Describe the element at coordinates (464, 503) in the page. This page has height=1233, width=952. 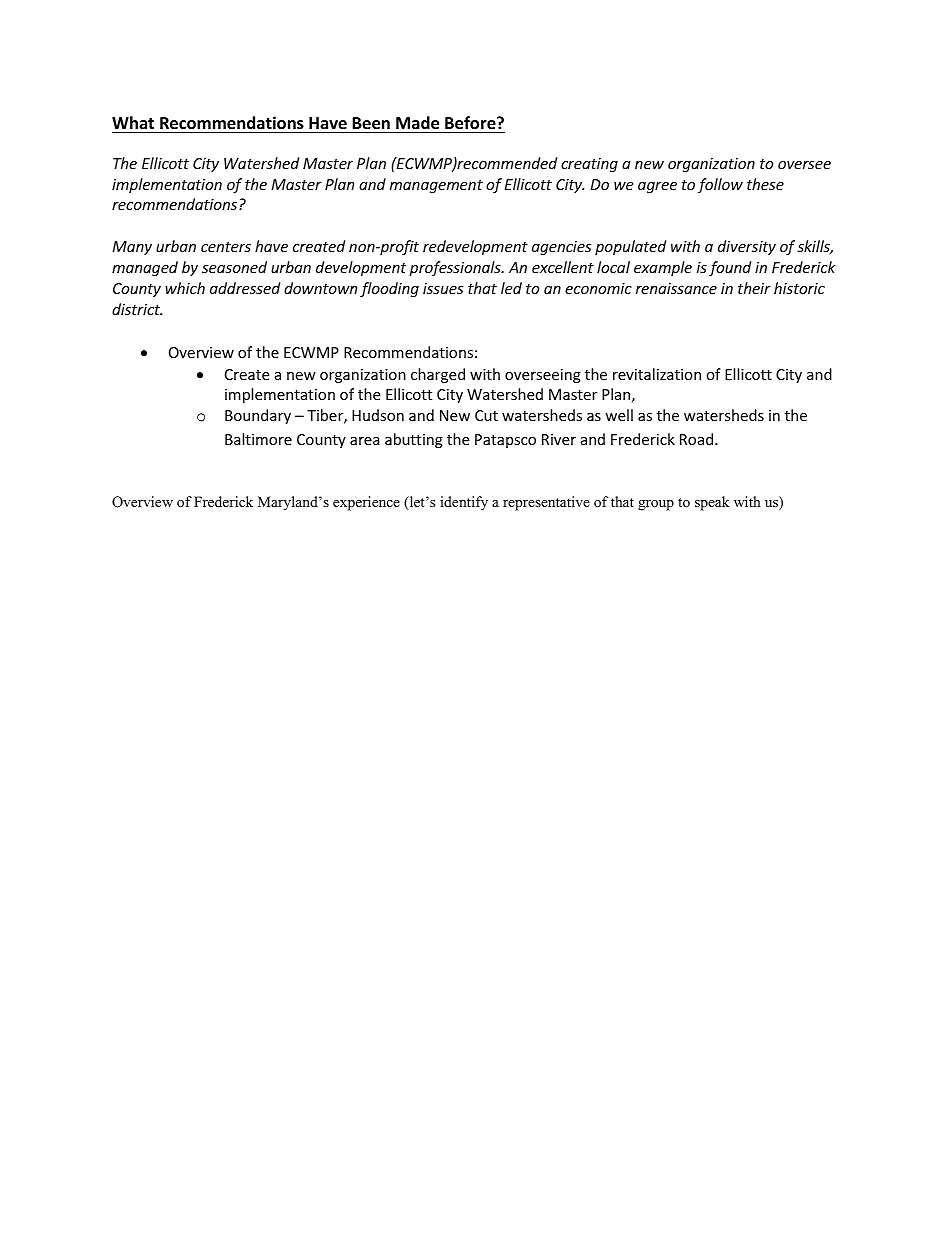
I see `identify` at that location.
